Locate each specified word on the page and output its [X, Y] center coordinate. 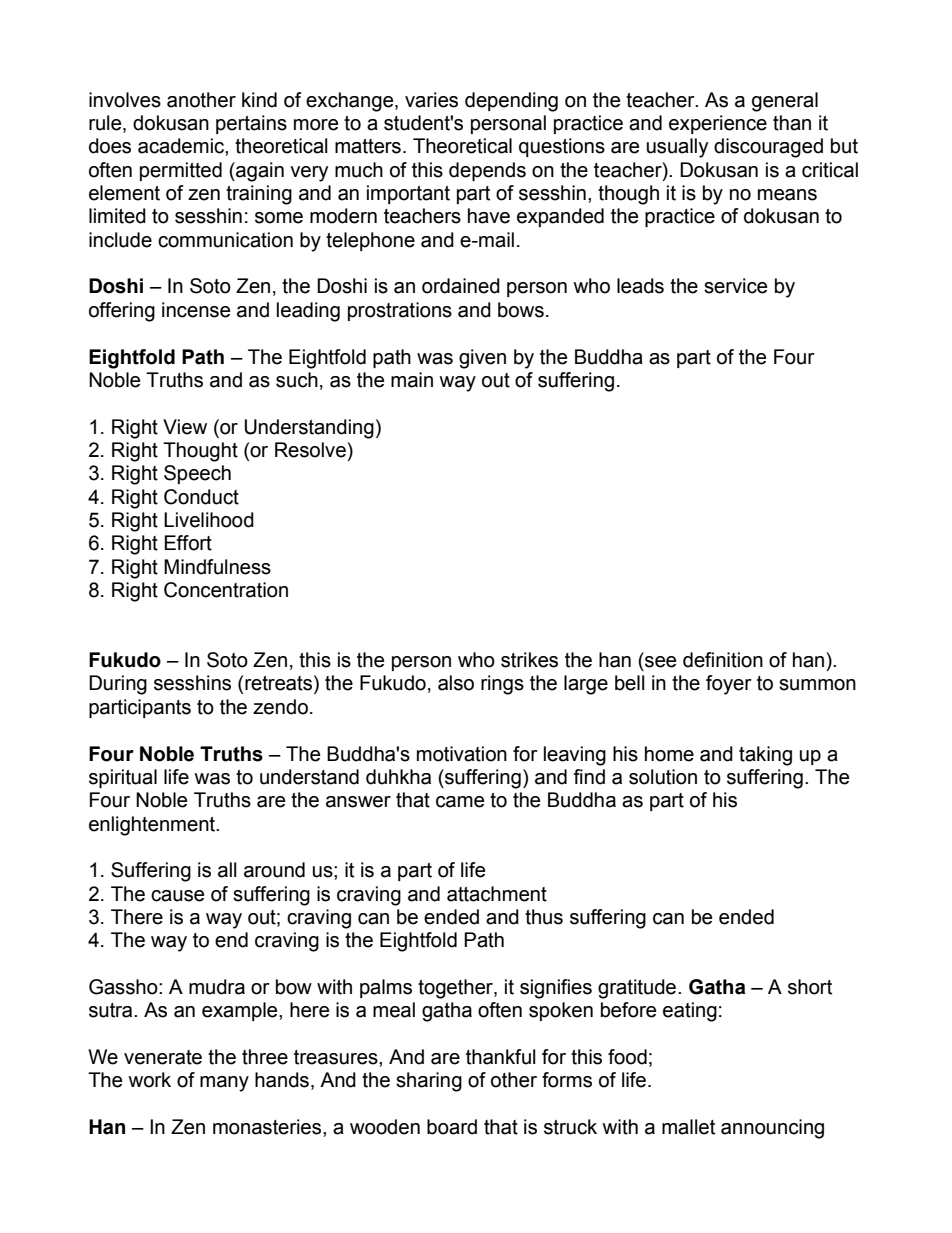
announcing [772, 1129]
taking [765, 756]
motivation [462, 754]
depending [511, 102]
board [452, 1127]
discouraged [768, 148]
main [412, 380]
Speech [197, 474]
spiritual [123, 778]
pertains [251, 124]
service [735, 286]
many [224, 1084]
